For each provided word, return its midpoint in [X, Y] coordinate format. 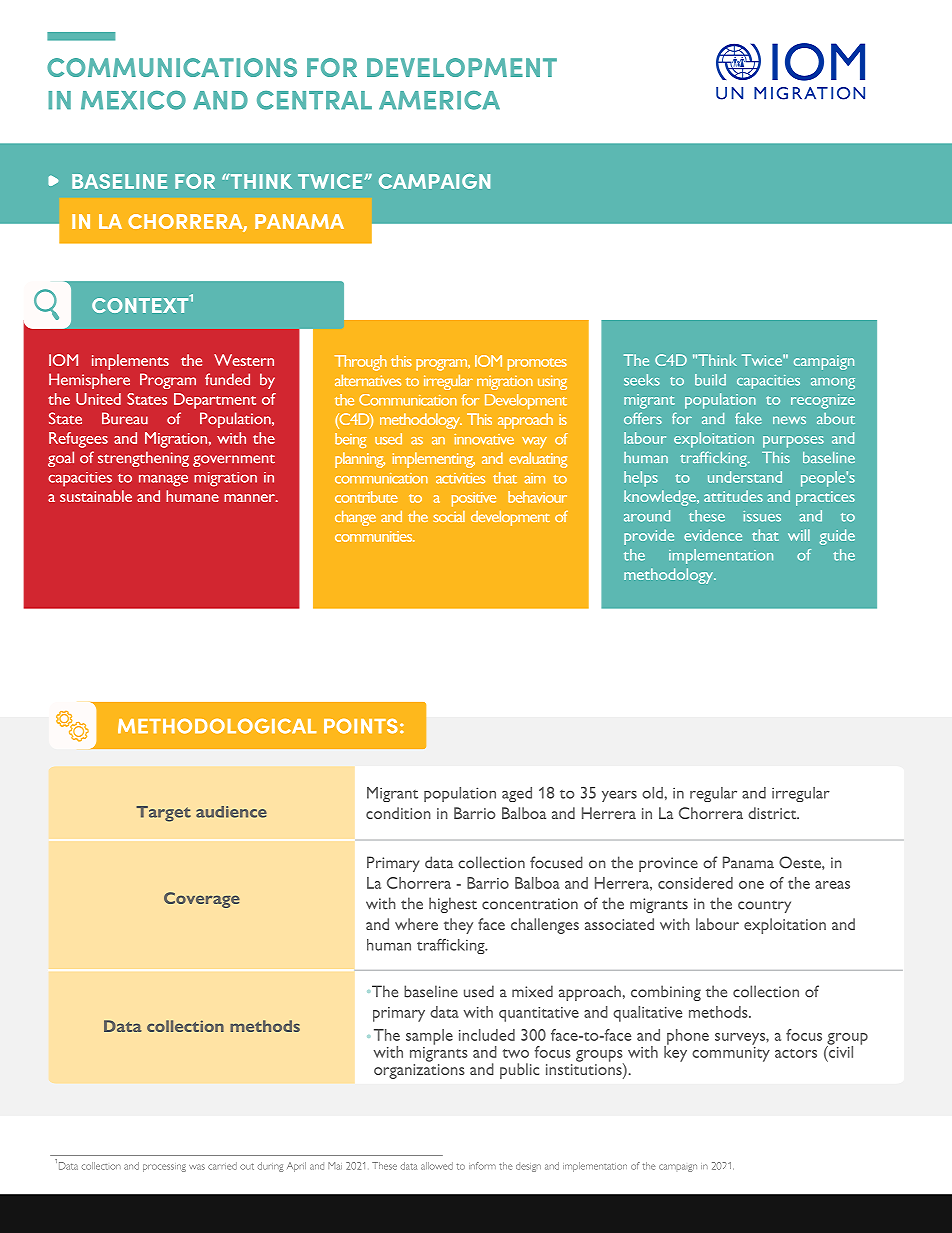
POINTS [361, 726]
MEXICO [133, 100]
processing [164, 1168]
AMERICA [439, 100]
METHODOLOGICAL [217, 726]
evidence [713, 535]
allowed [437, 1166]
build [710, 380]
